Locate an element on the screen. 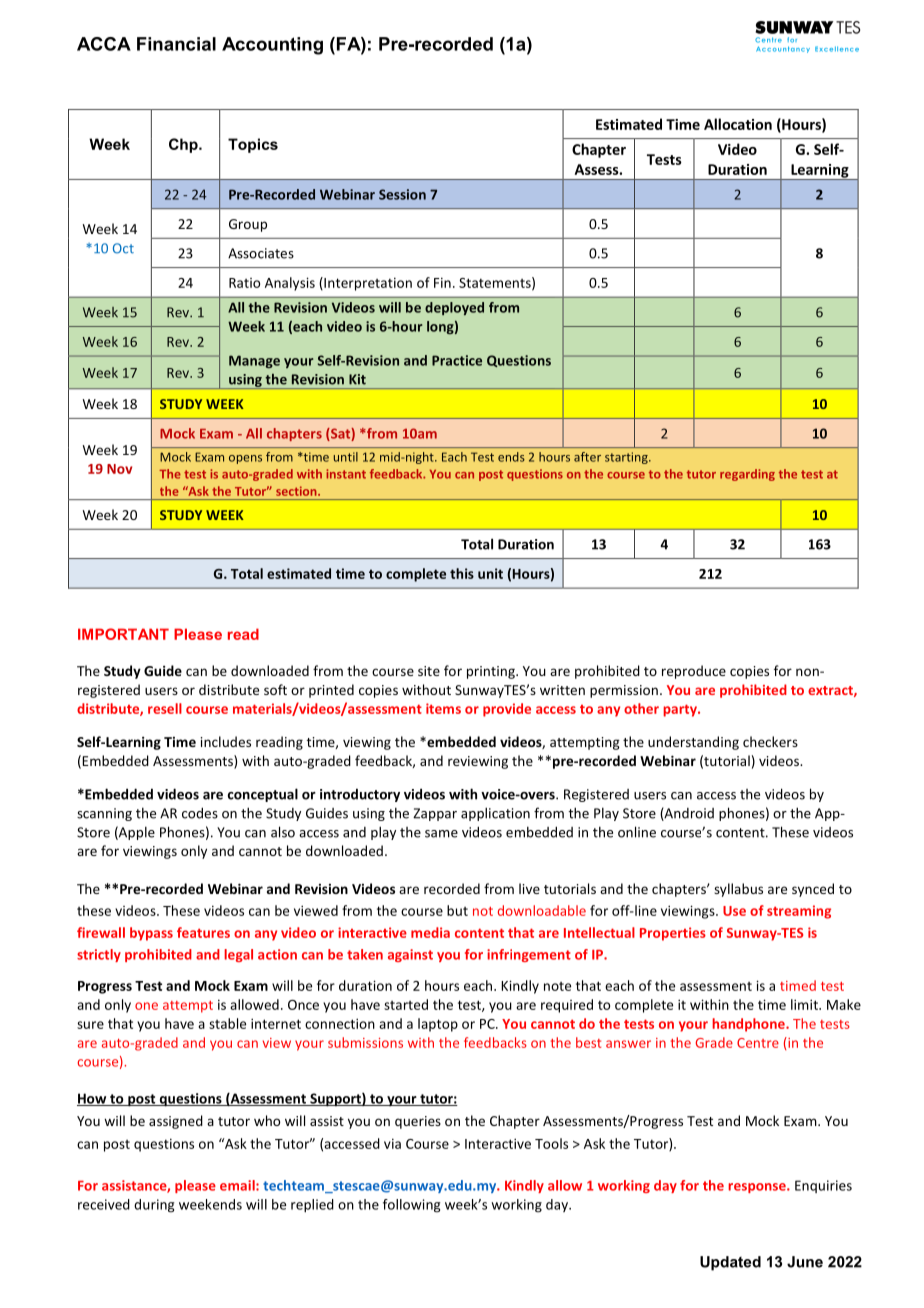 The width and height of the screenshot is (924, 1308). following is located at coordinates (411, 1206).
